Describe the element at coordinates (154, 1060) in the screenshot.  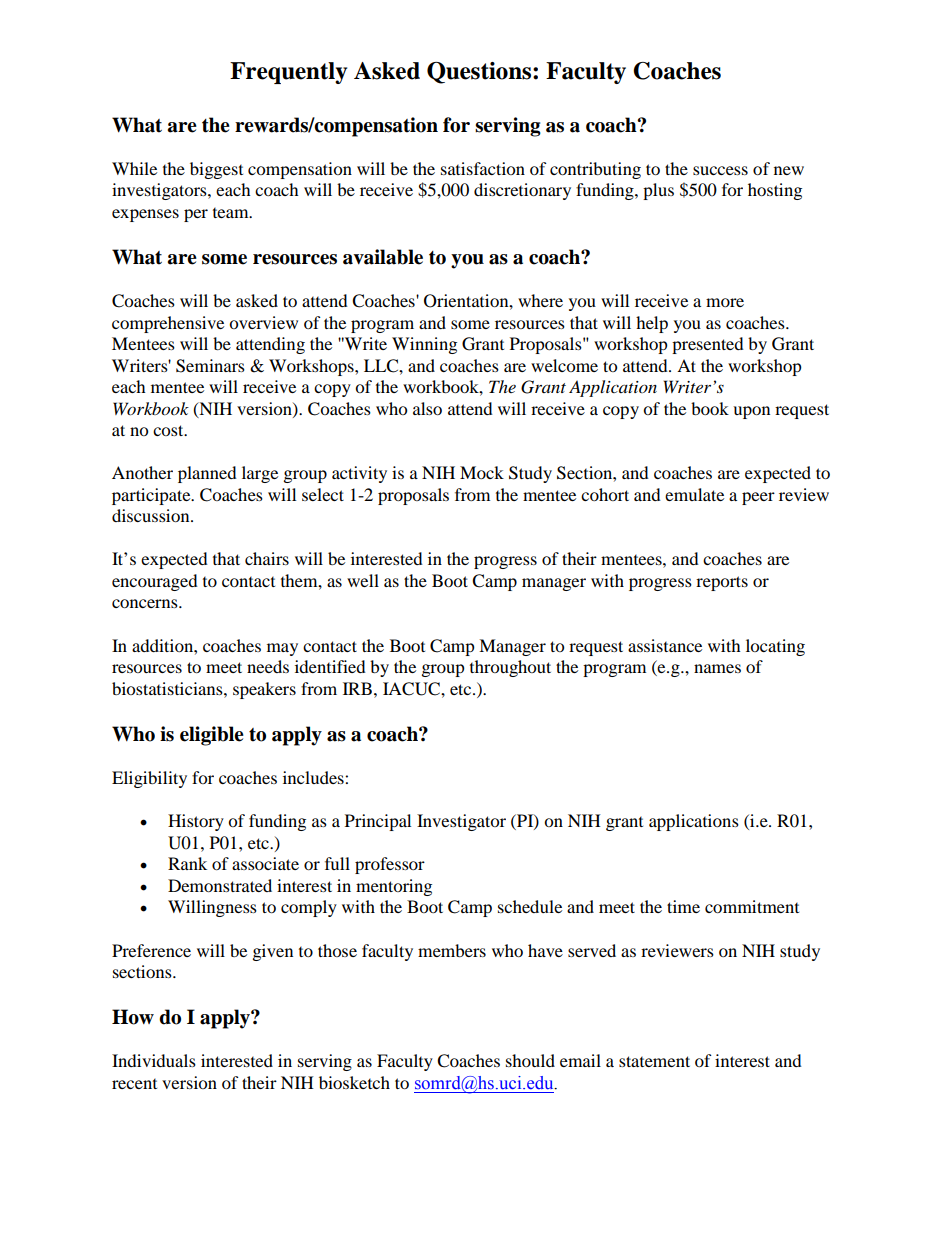
I see `Individuals` at that location.
